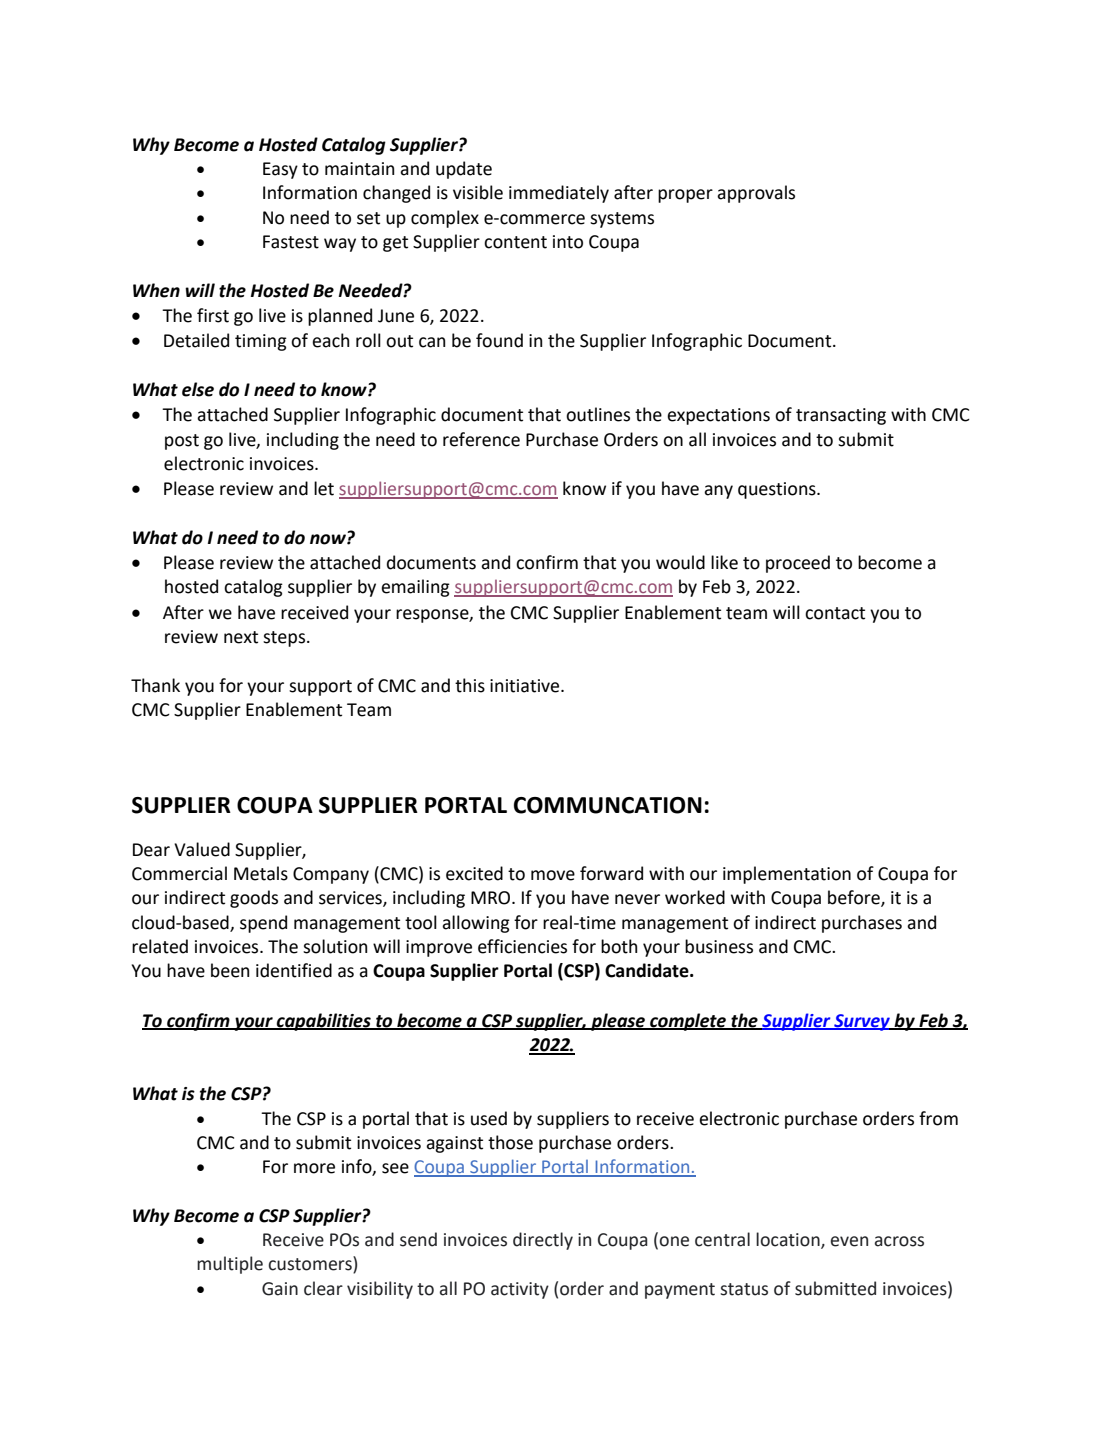  What do you see at coordinates (841, 416) in the page?
I see `transacting` at bounding box center [841, 416].
